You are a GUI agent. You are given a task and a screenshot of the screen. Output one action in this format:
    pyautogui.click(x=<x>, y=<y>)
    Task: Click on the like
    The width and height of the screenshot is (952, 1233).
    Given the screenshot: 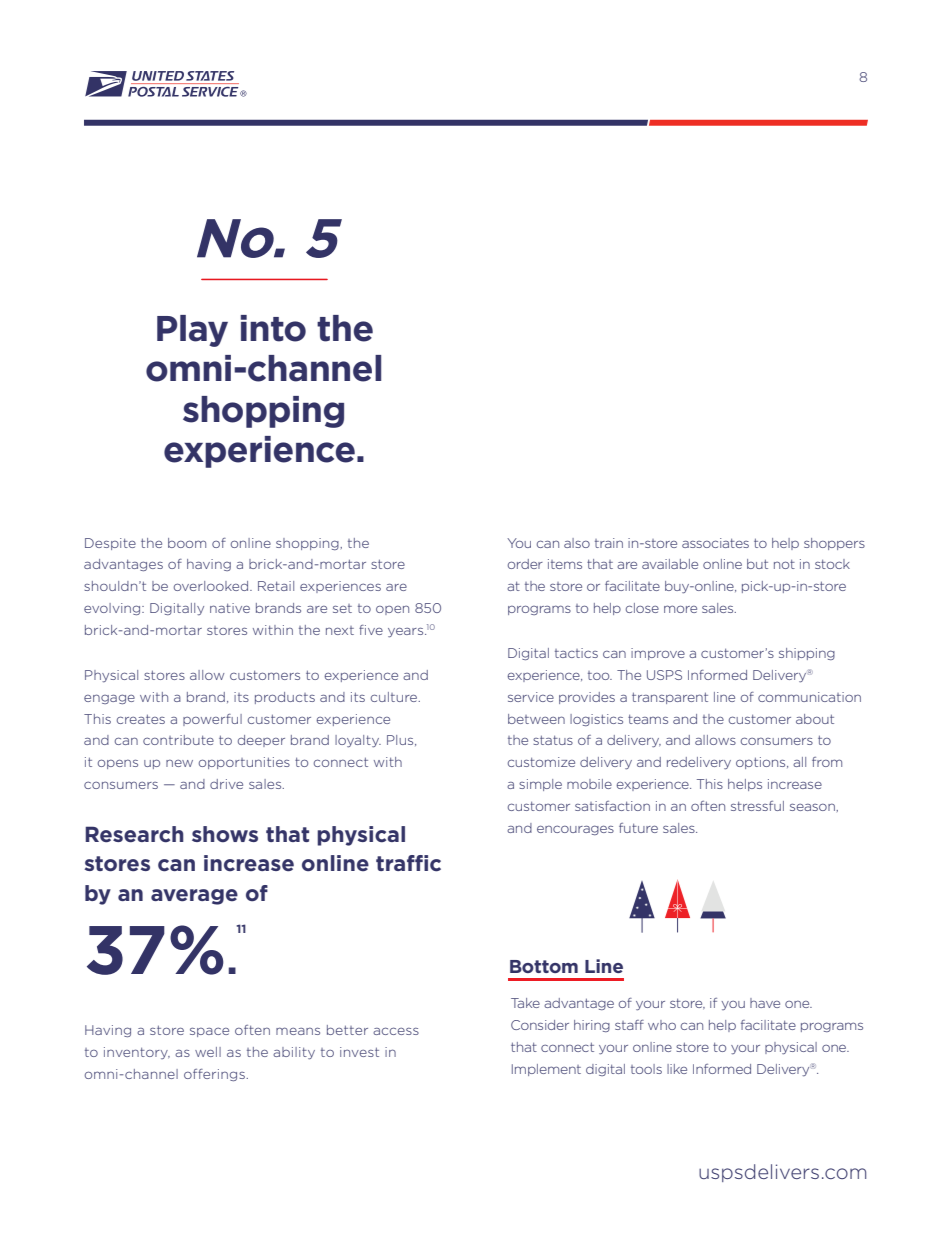 What is the action you would take?
    pyautogui.click(x=677, y=1069)
